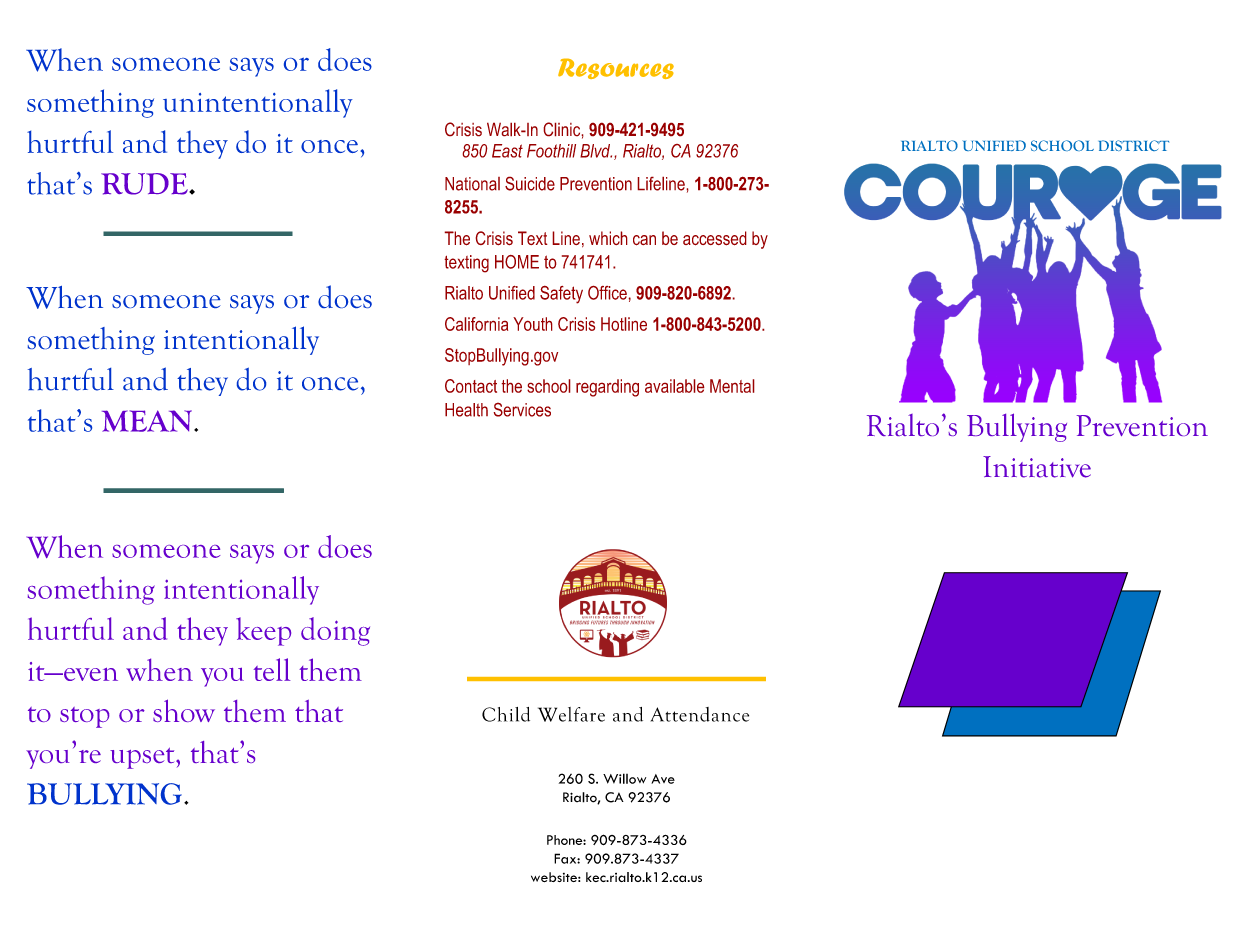  I want to click on California, so click(476, 324).
